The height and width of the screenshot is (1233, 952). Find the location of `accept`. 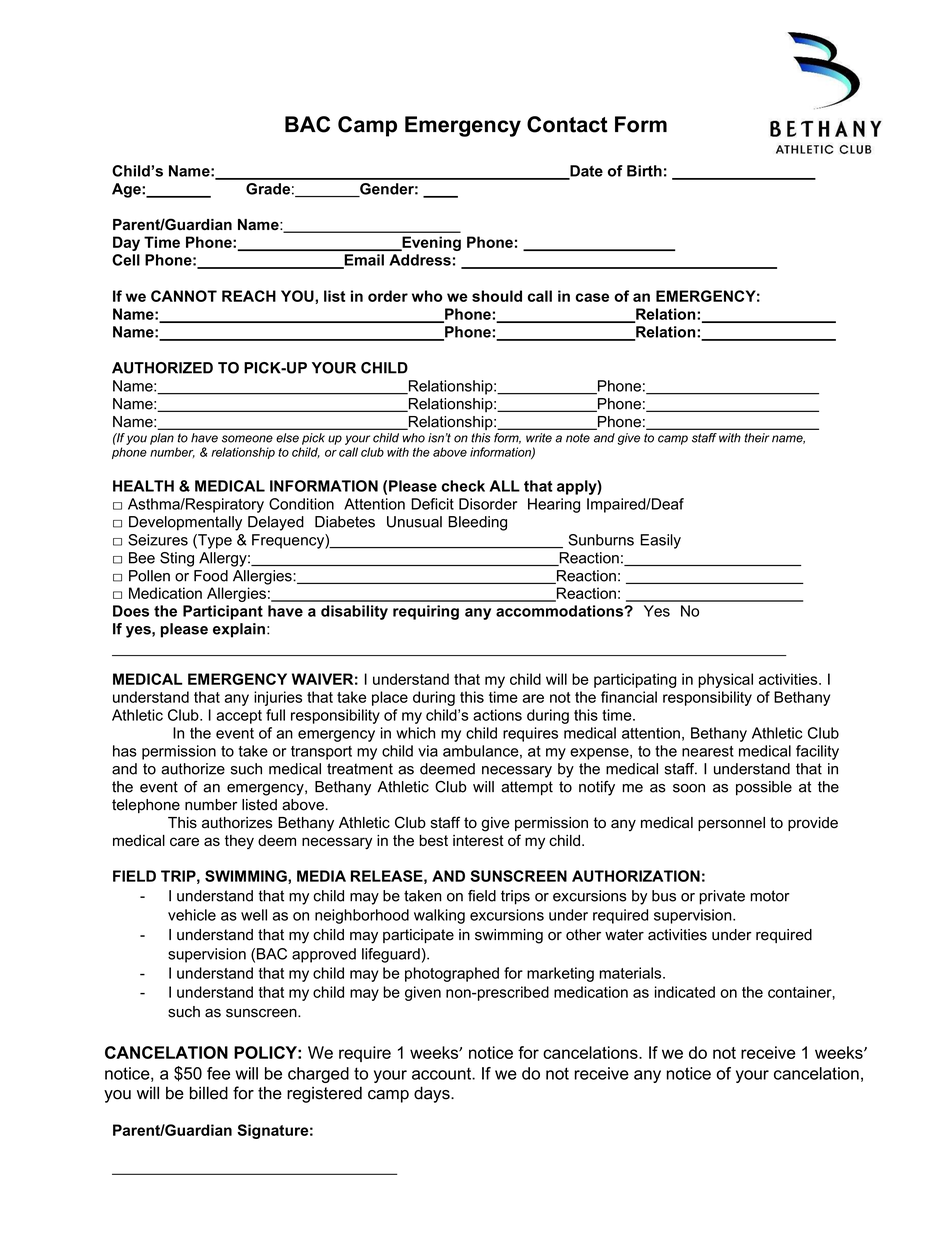

accept is located at coordinates (239, 717).
